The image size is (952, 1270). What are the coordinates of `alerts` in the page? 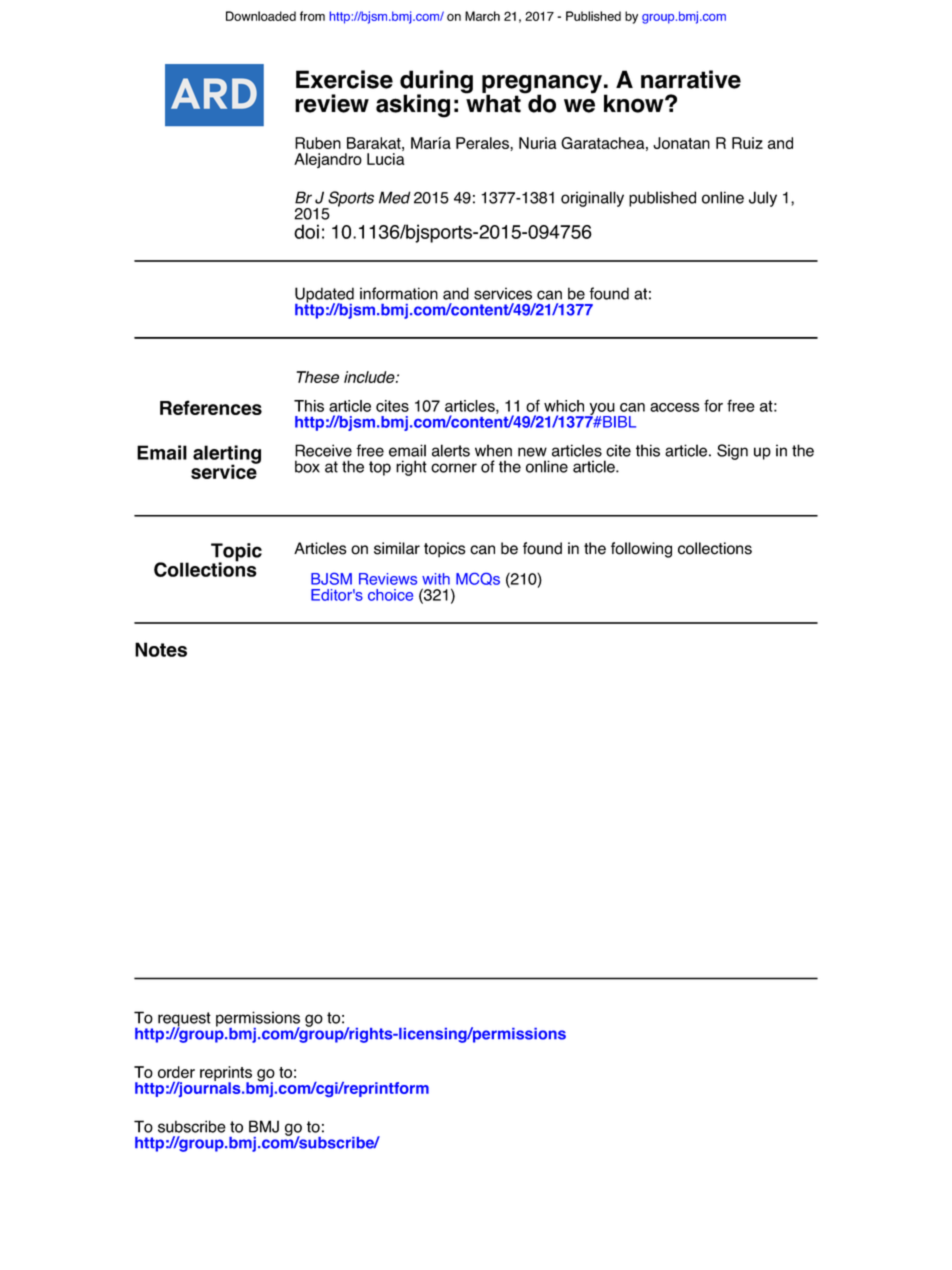 It's located at (451, 450).
